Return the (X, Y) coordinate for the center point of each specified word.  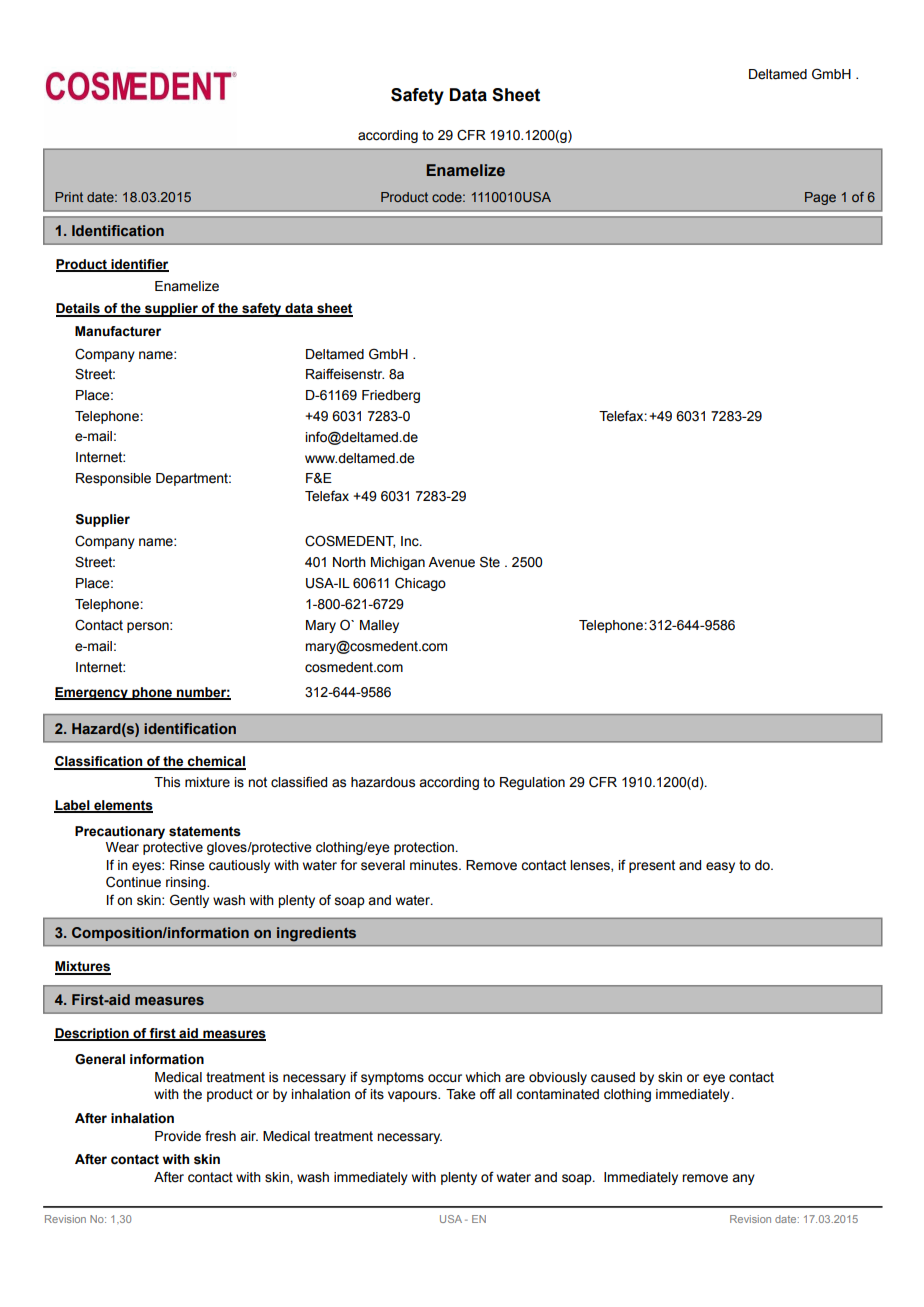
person (149, 627)
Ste (490, 562)
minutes (435, 865)
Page (820, 198)
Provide (178, 1136)
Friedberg (391, 396)
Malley (379, 626)
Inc (411, 541)
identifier (139, 265)
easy (720, 867)
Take (461, 1094)
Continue (133, 882)
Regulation (532, 783)
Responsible (113, 479)
